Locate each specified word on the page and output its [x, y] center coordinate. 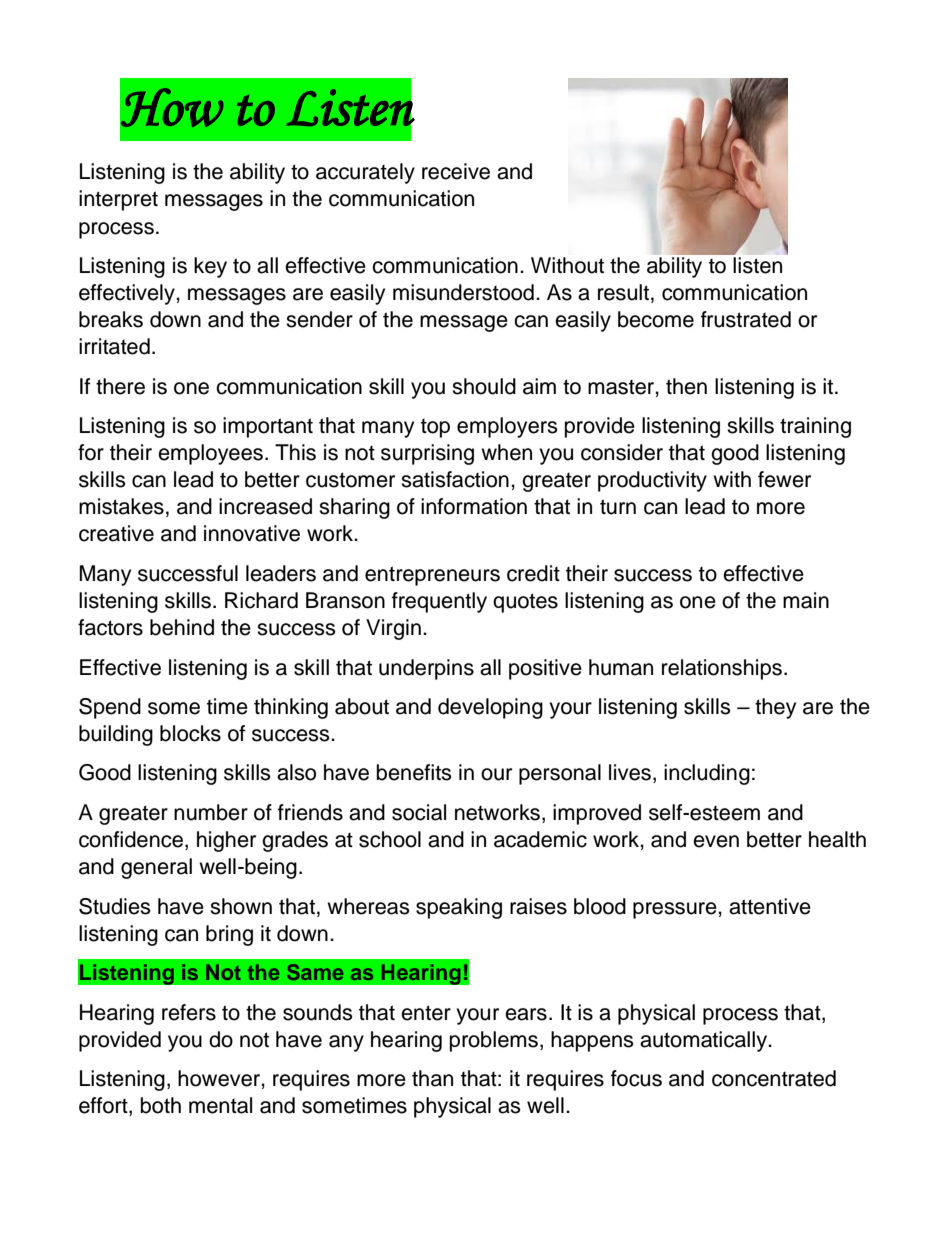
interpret [118, 200]
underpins [426, 669]
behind [182, 627]
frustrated [746, 319]
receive [456, 171]
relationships [722, 669]
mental [220, 1105]
